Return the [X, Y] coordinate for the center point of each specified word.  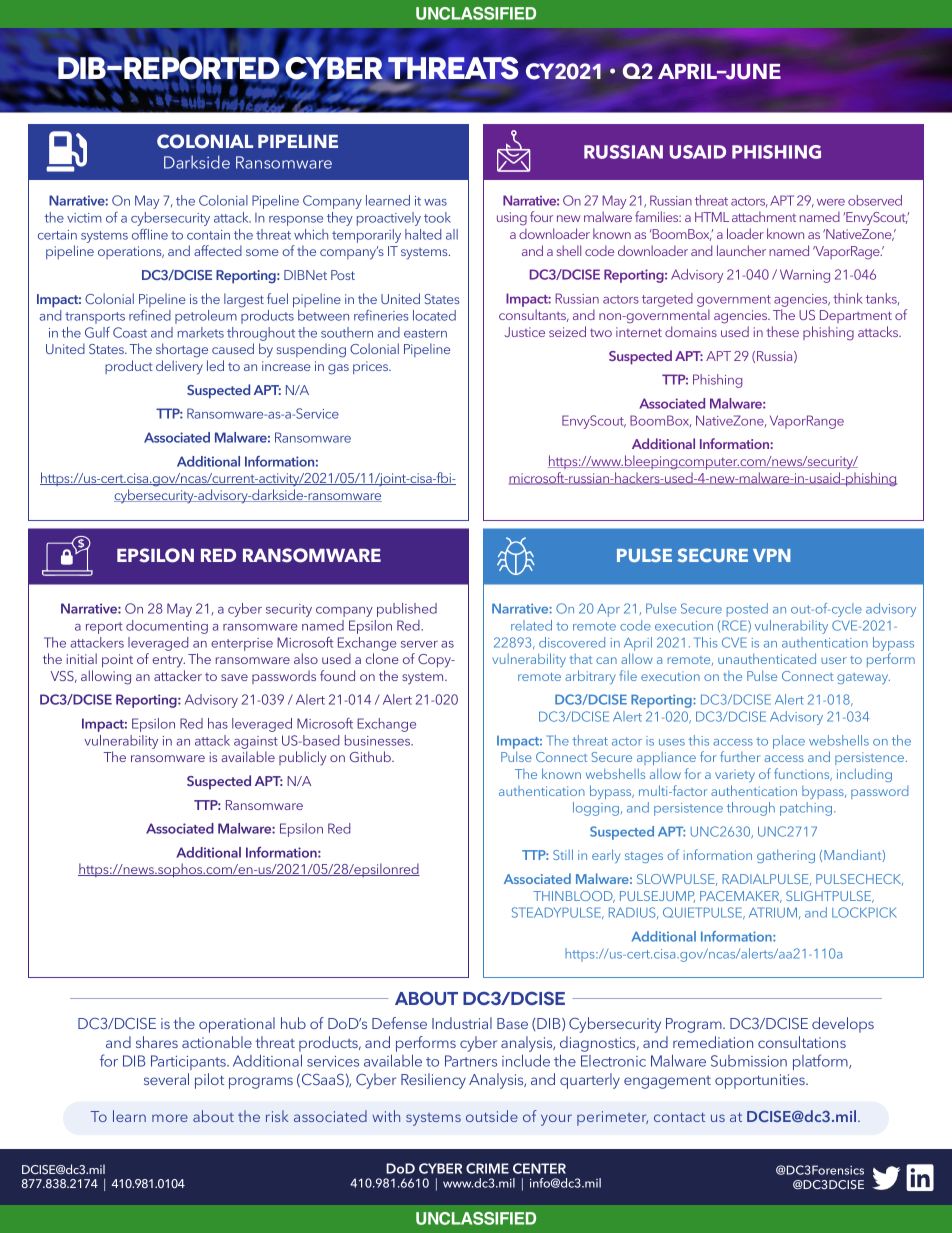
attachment [764, 216]
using [512, 219]
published [407, 610]
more [170, 1118]
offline [150, 234]
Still [563, 854]
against [256, 742]
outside [492, 1116]
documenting [167, 627]
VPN [771, 555]
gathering [786, 856]
